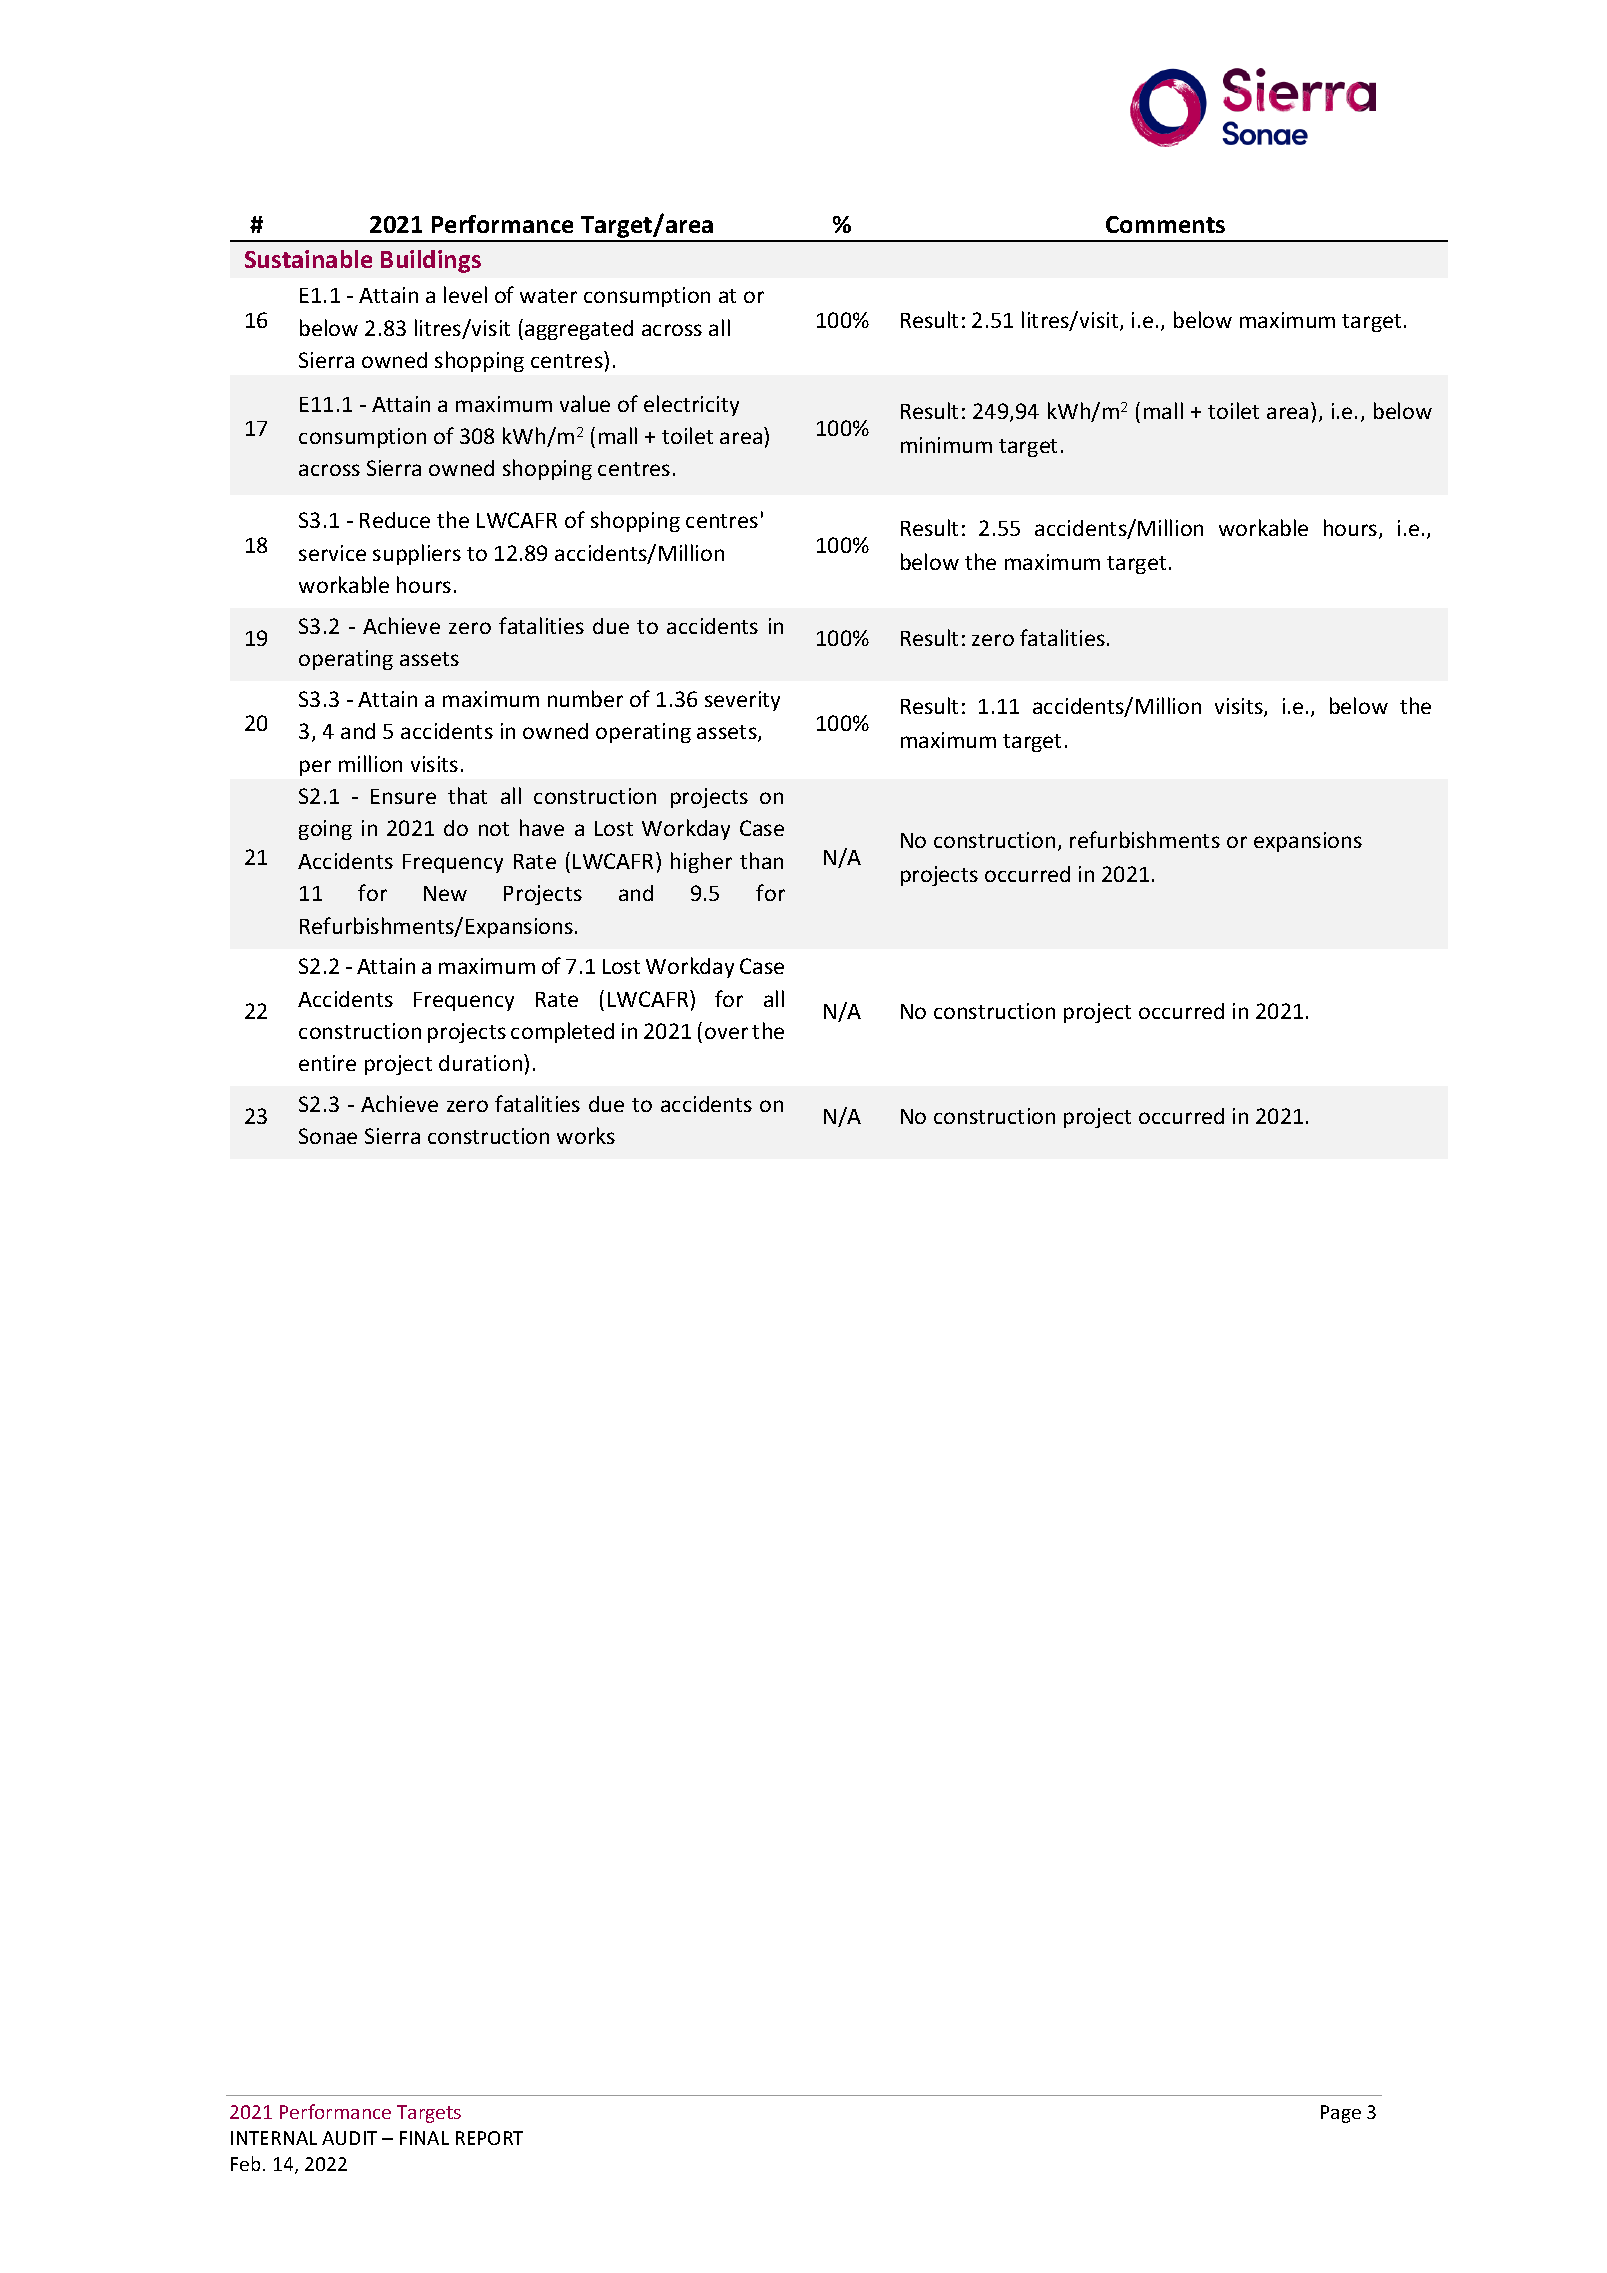 This screenshot has height=2273, width=1607. What do you see at coordinates (691, 405) in the screenshot?
I see `electricity` at bounding box center [691, 405].
